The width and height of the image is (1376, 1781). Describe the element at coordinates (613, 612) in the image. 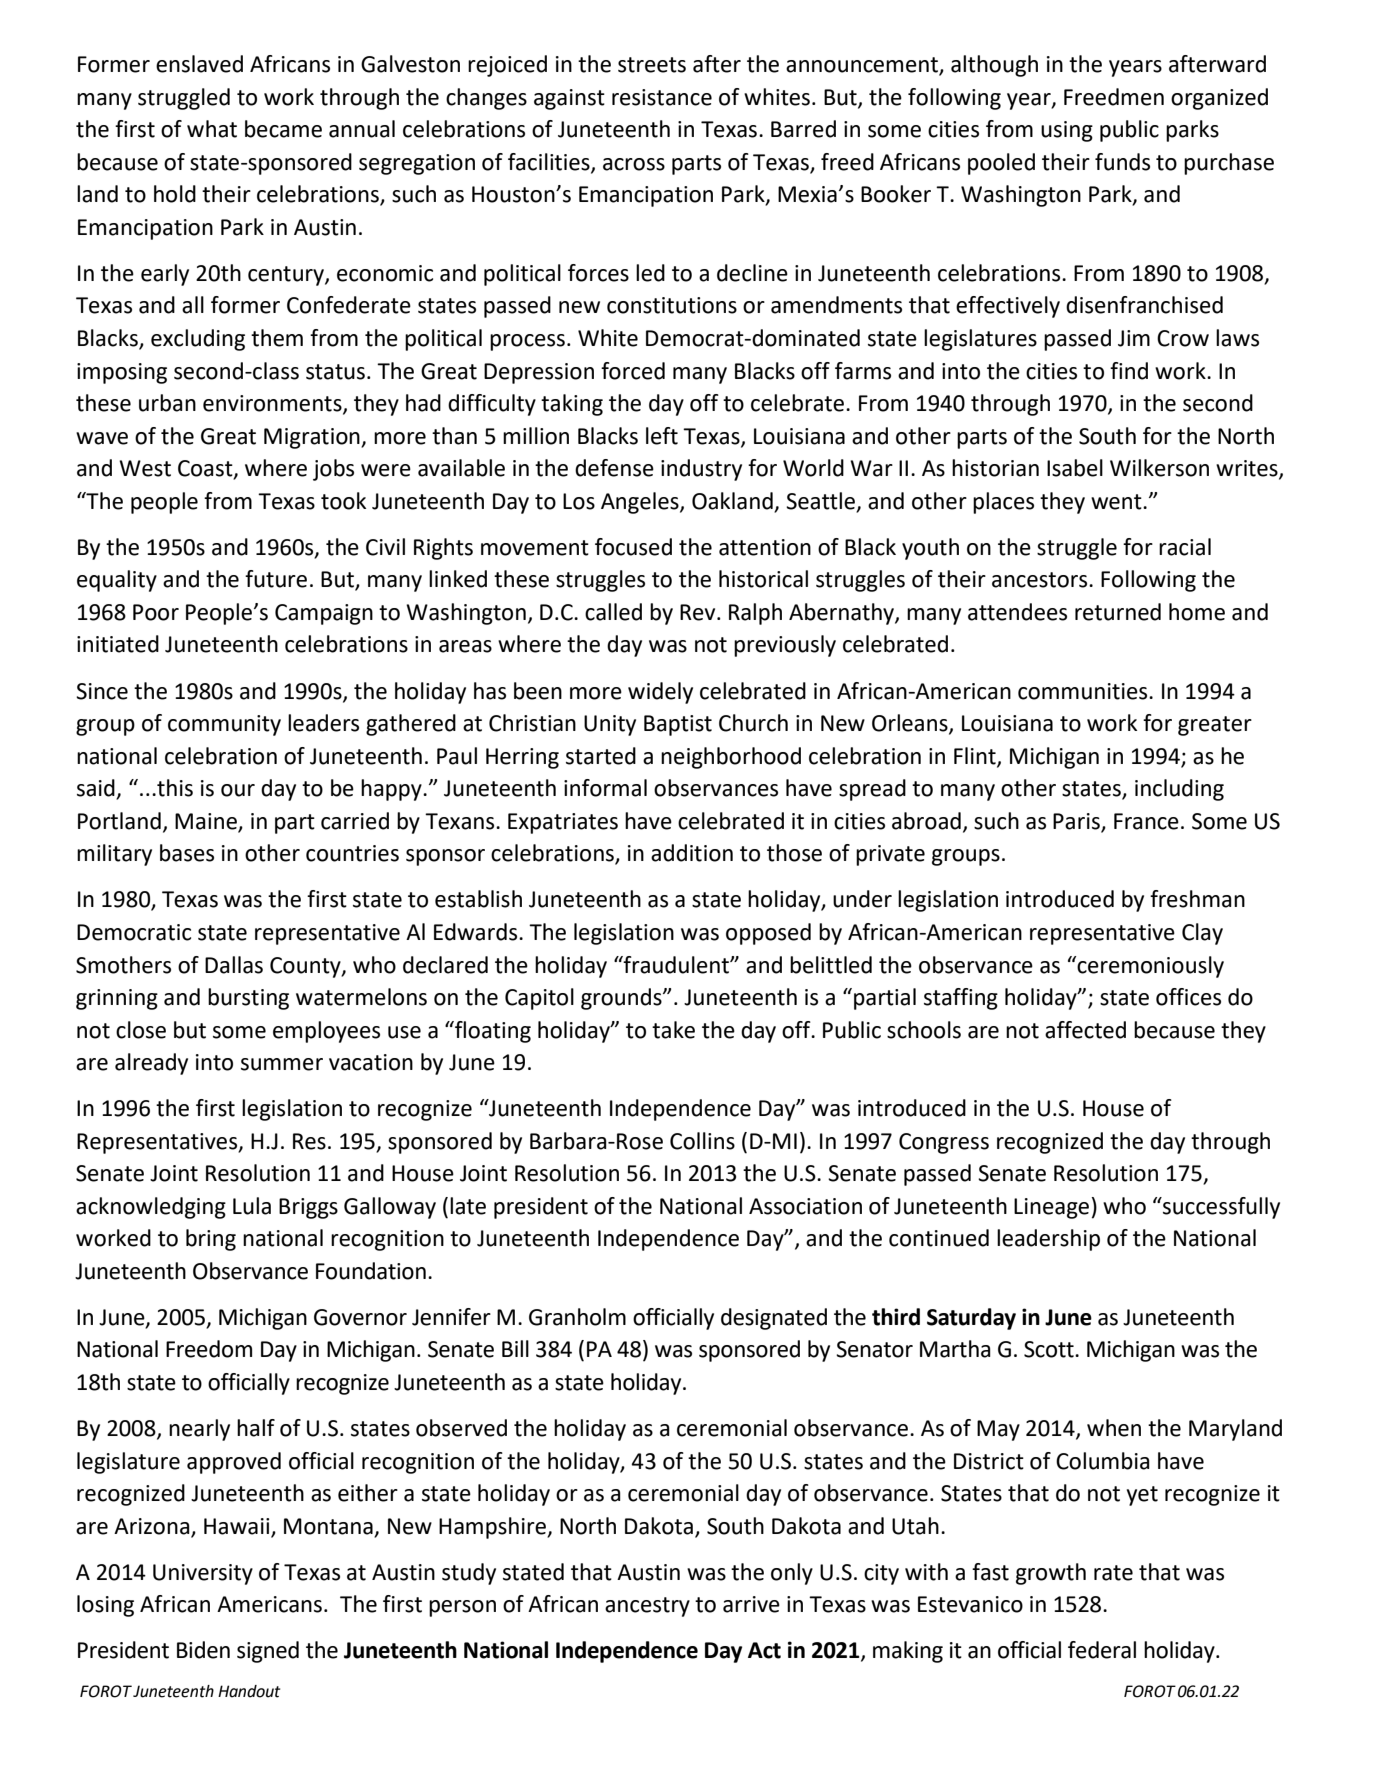

I see `called` at that location.
